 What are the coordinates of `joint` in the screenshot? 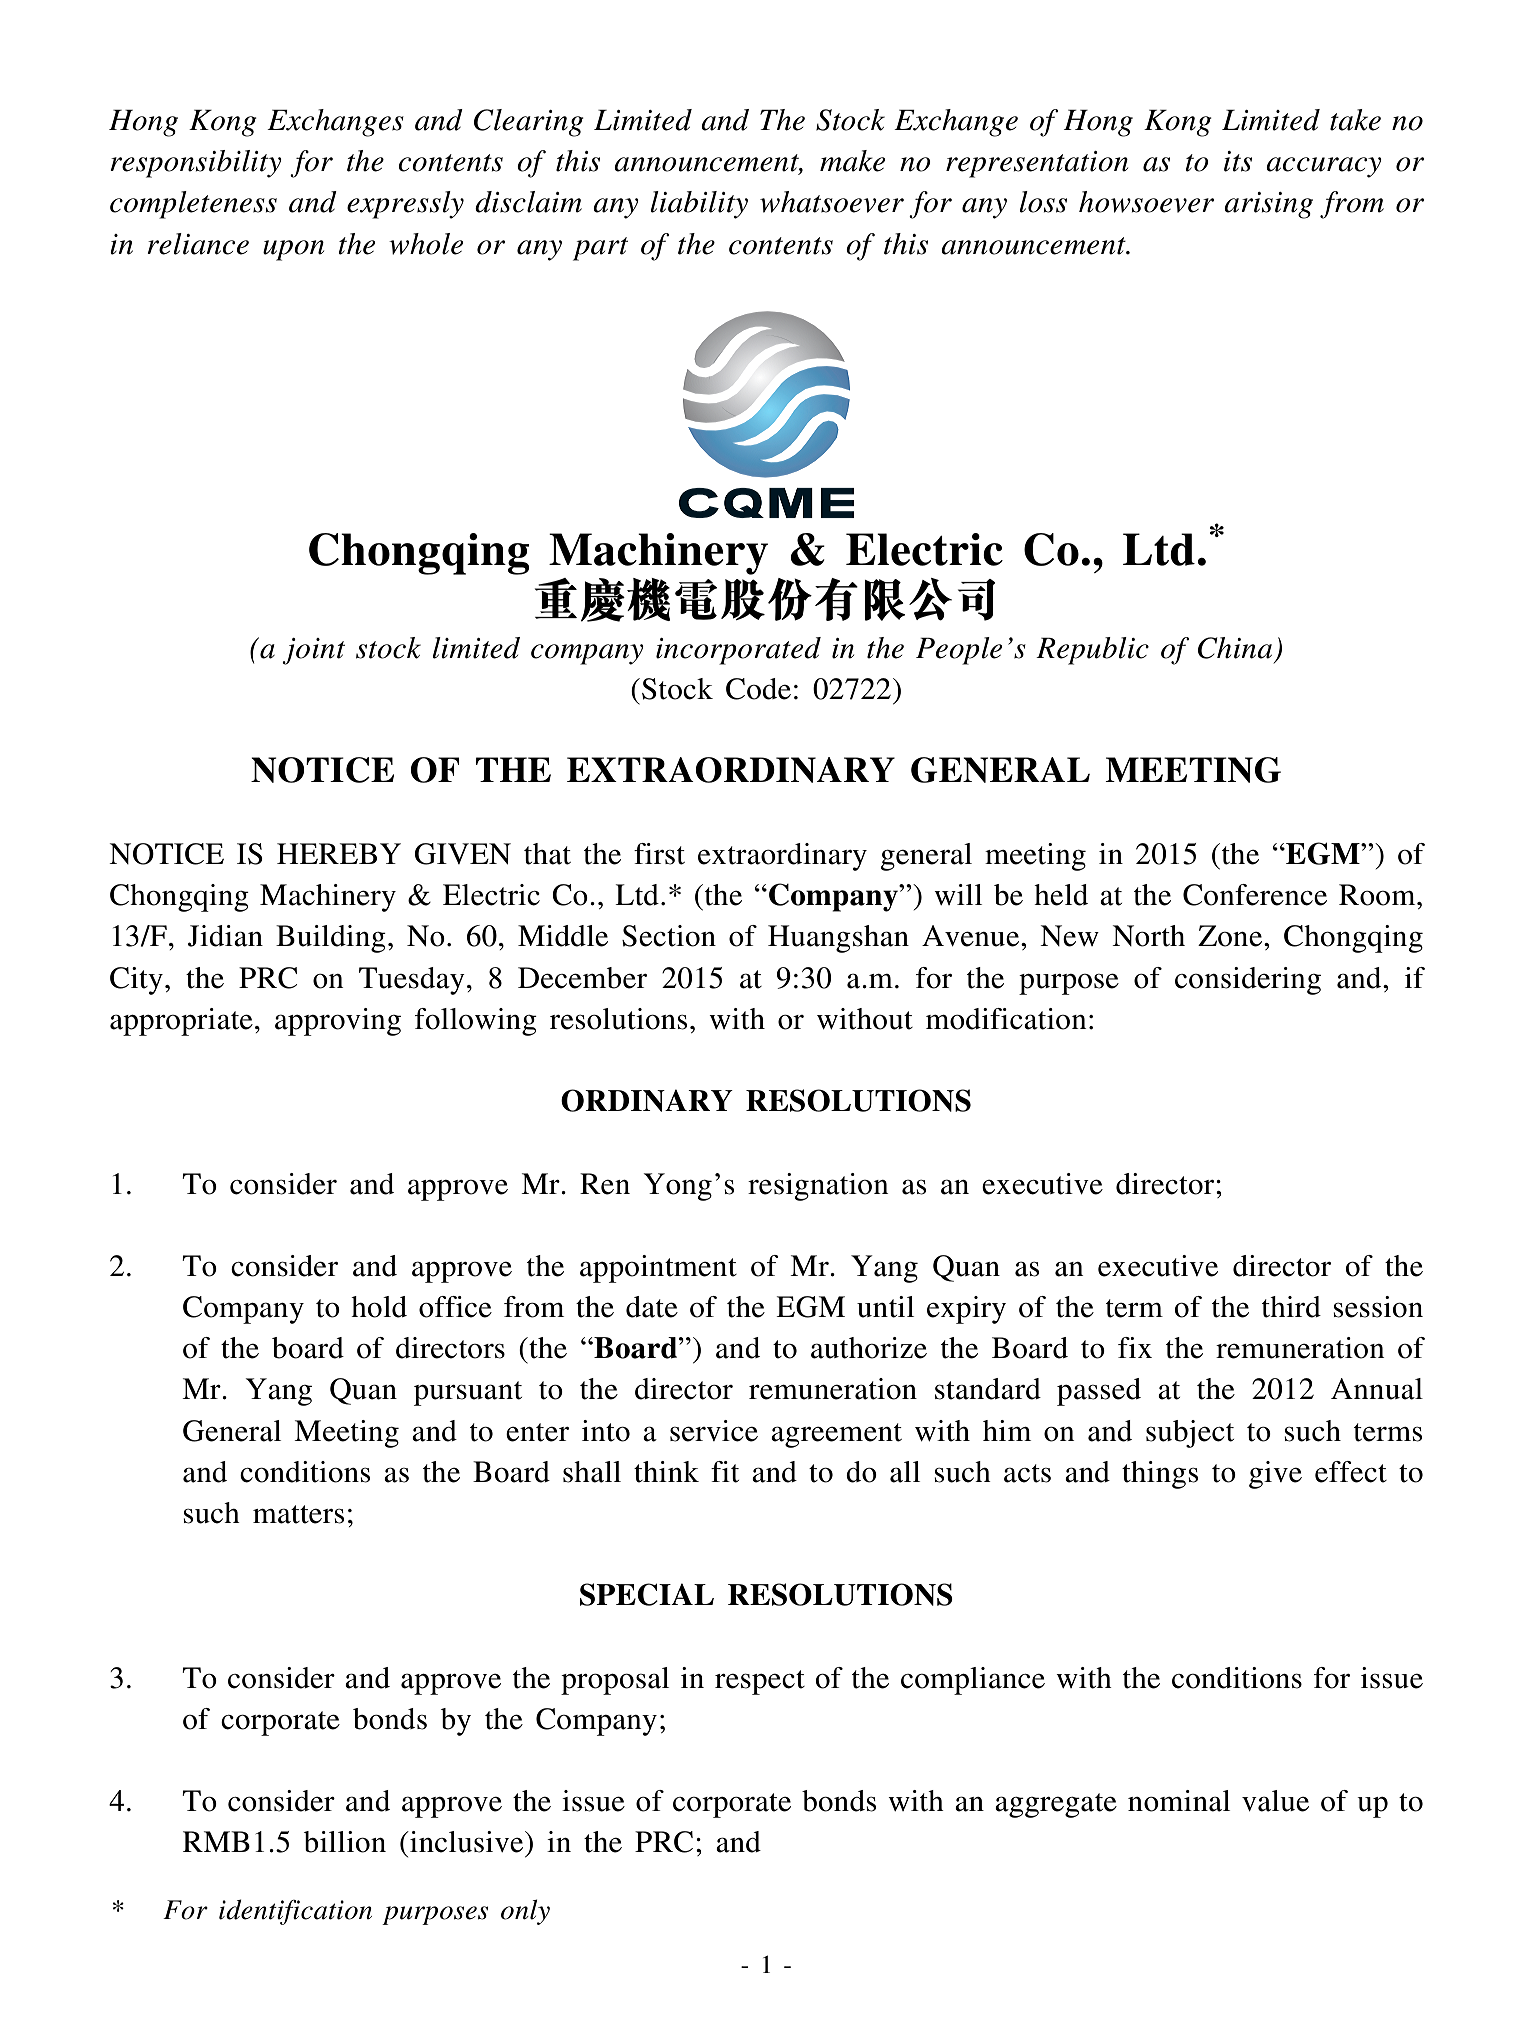 It's located at (313, 651).
